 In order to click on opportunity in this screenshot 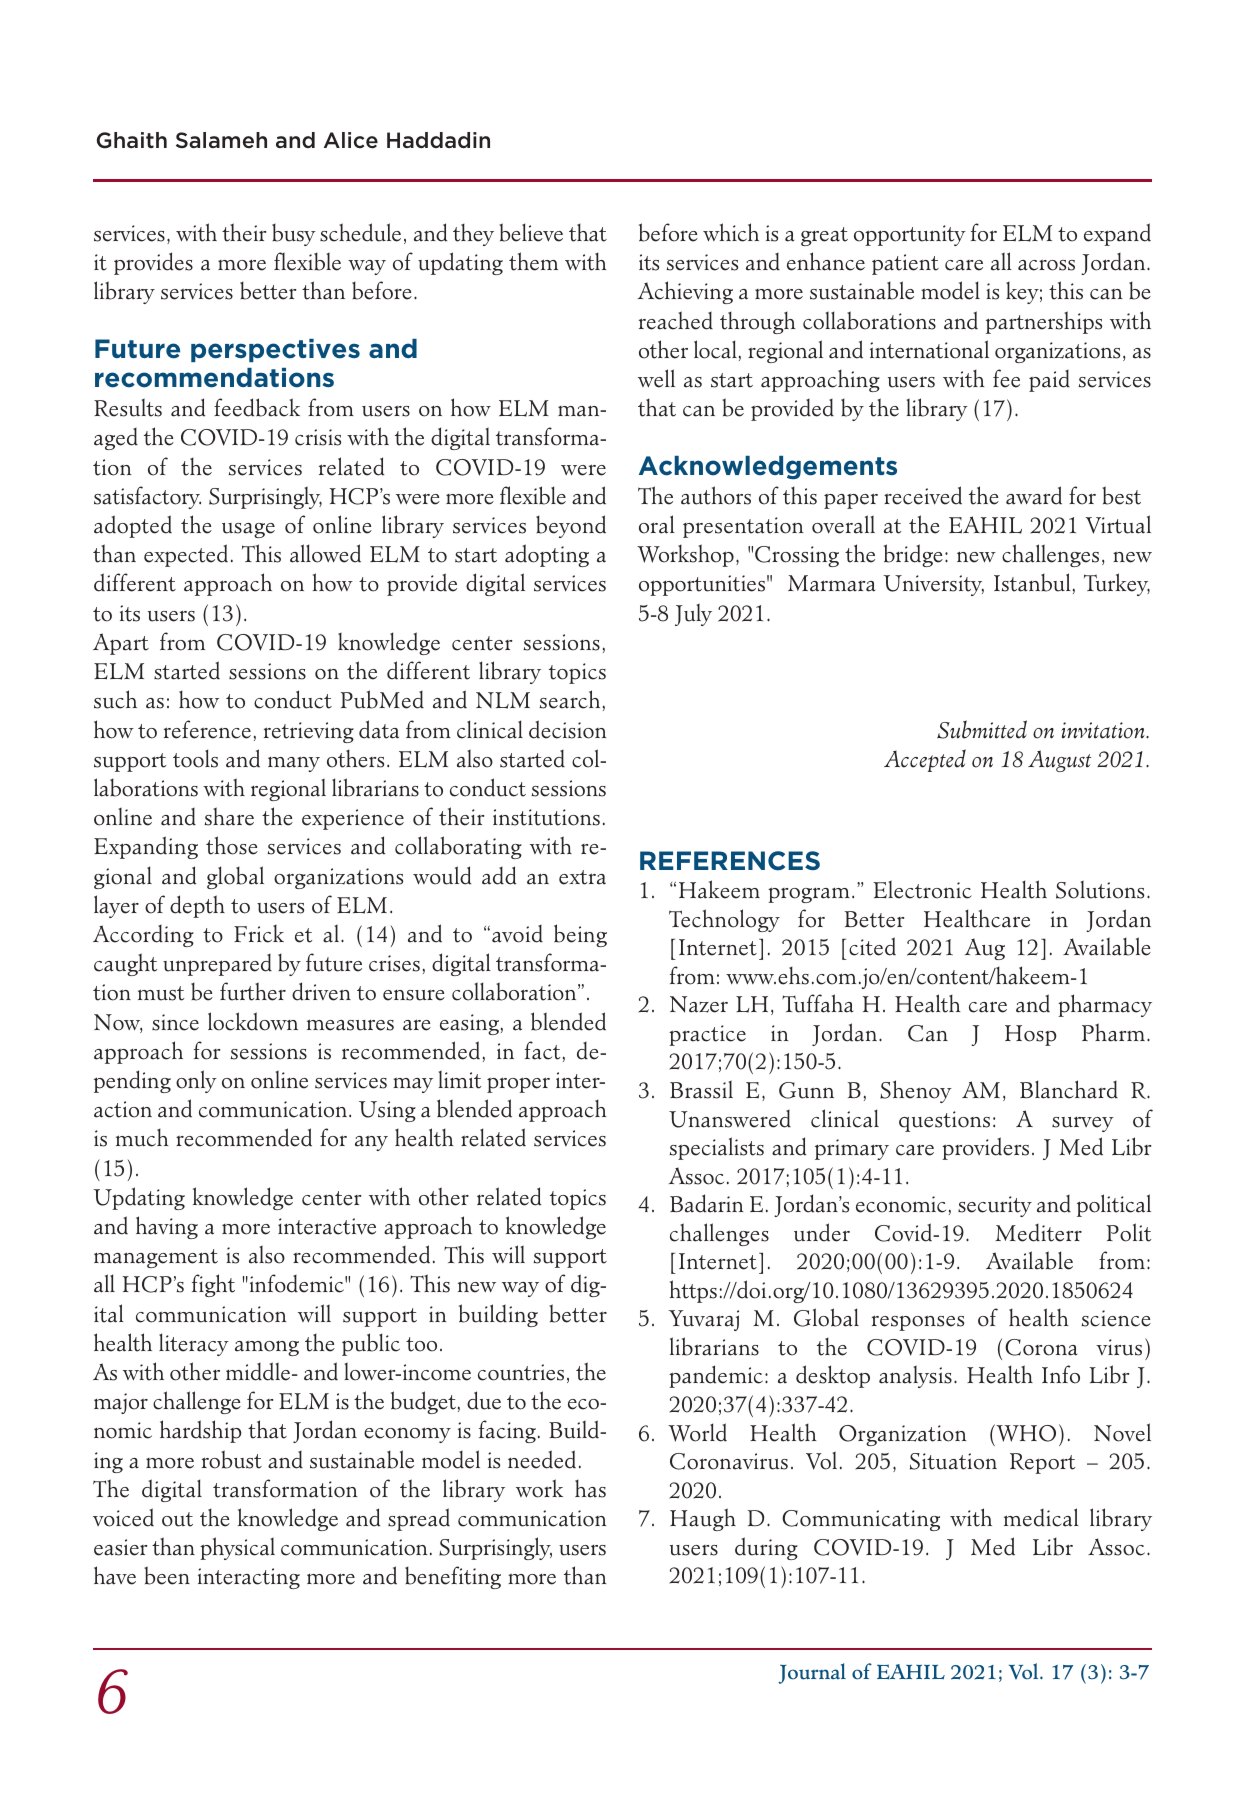, I will do `click(910, 235)`.
